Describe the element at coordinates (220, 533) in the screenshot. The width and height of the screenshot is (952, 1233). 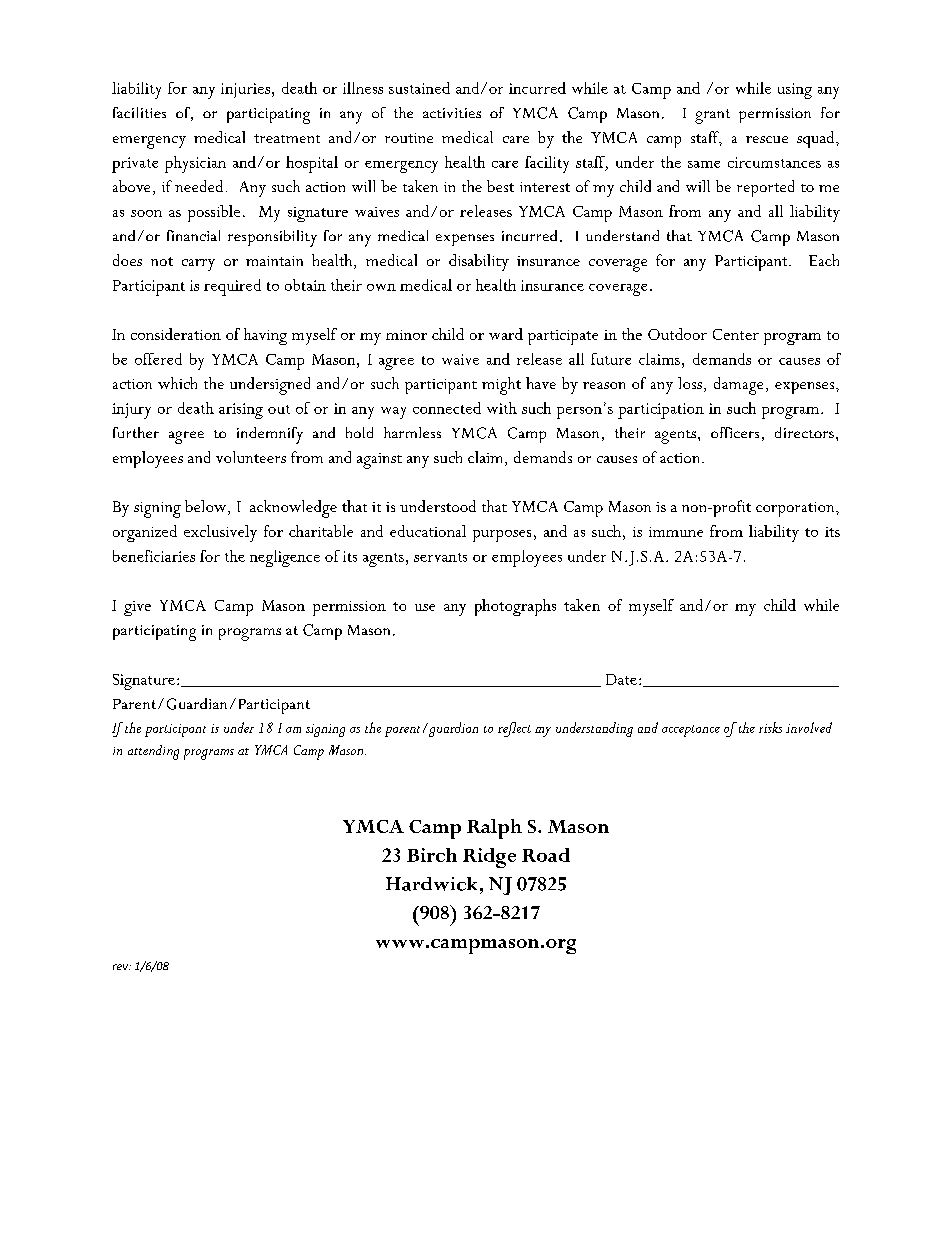
I see `exclusively` at that location.
